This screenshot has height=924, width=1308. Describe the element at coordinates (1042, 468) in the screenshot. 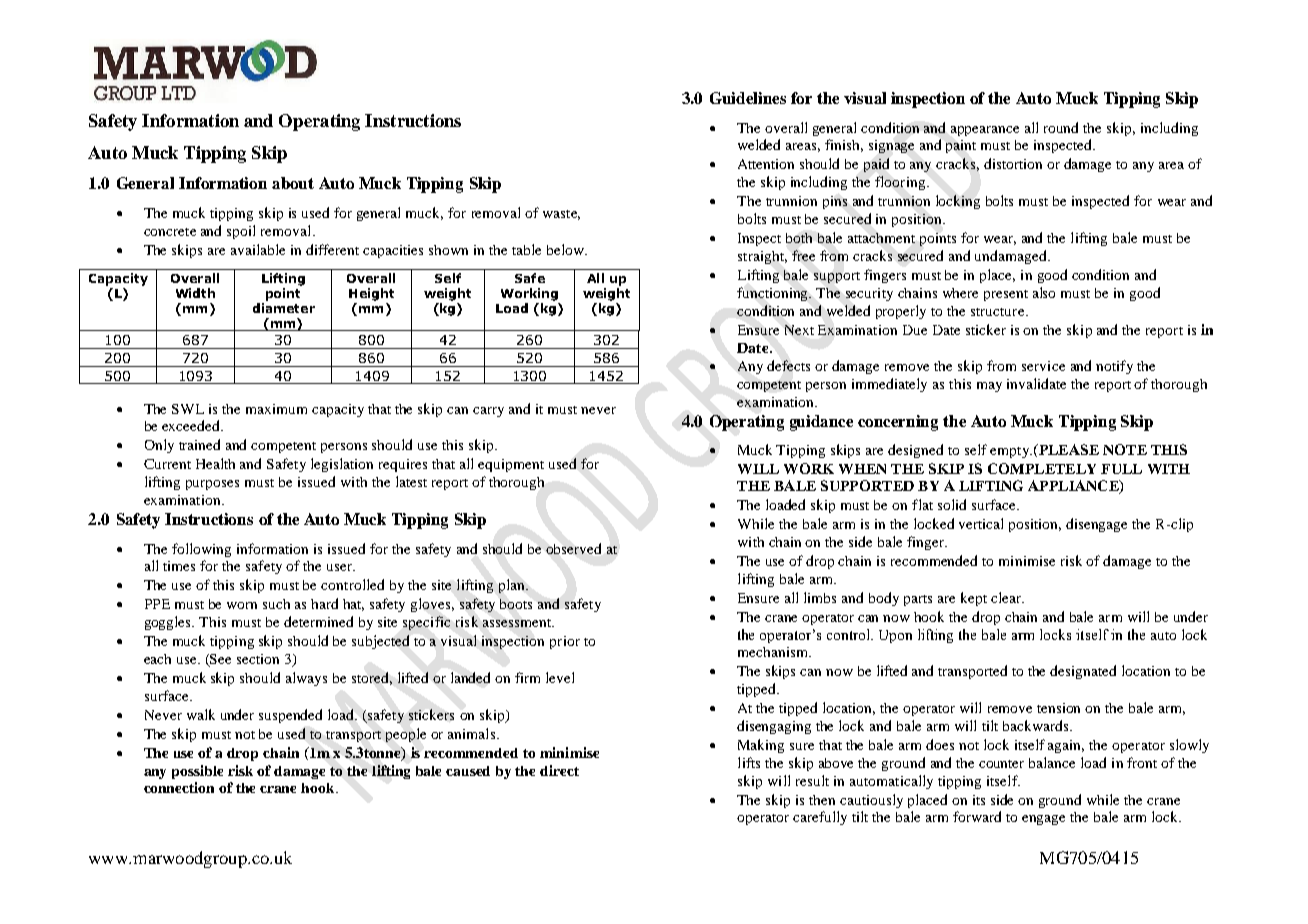

I see `COMPLETELY` at that location.
